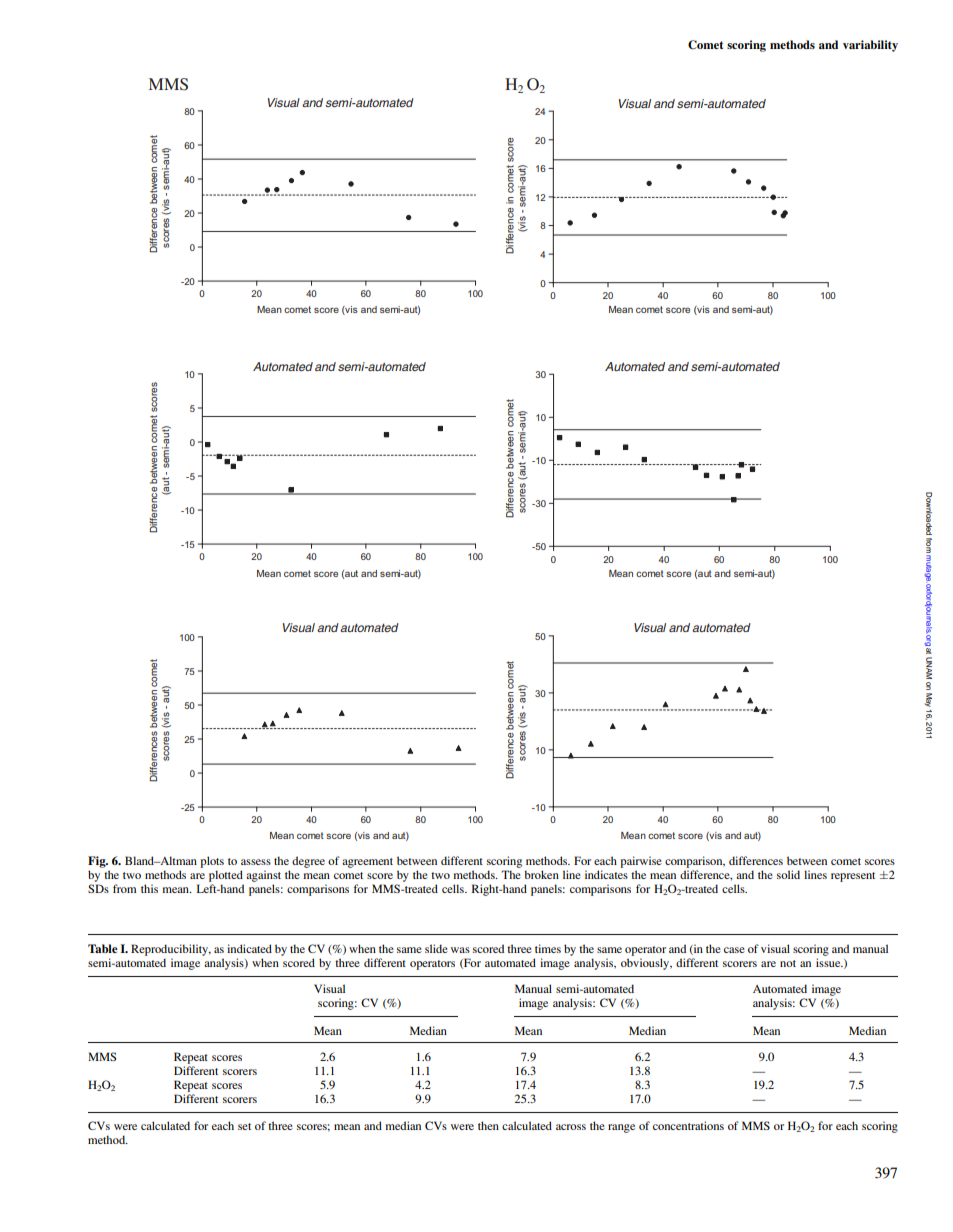 This screenshot has width=953, height=1232. I want to click on was, so click(460, 950).
